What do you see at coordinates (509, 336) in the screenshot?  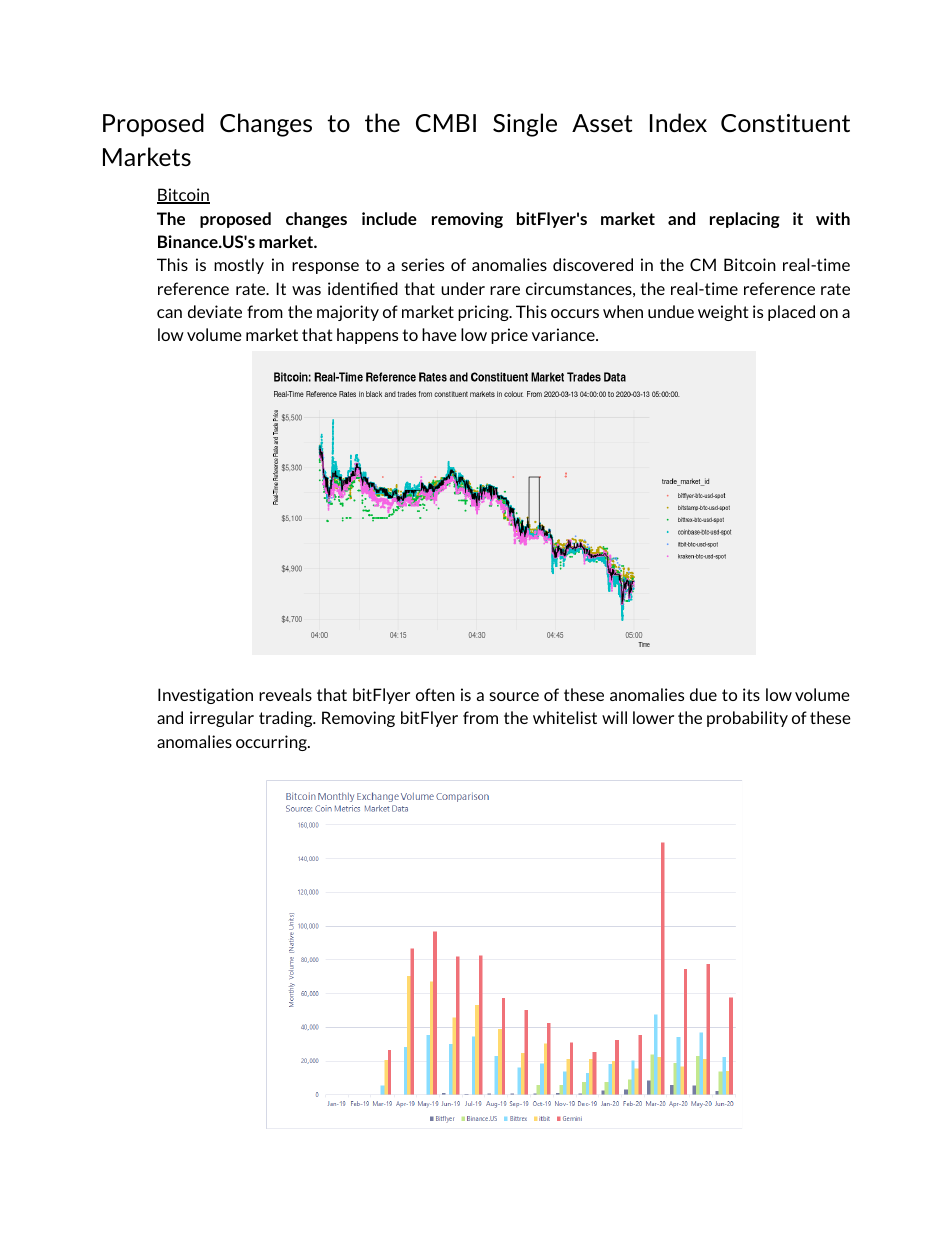 I see `price` at bounding box center [509, 336].
